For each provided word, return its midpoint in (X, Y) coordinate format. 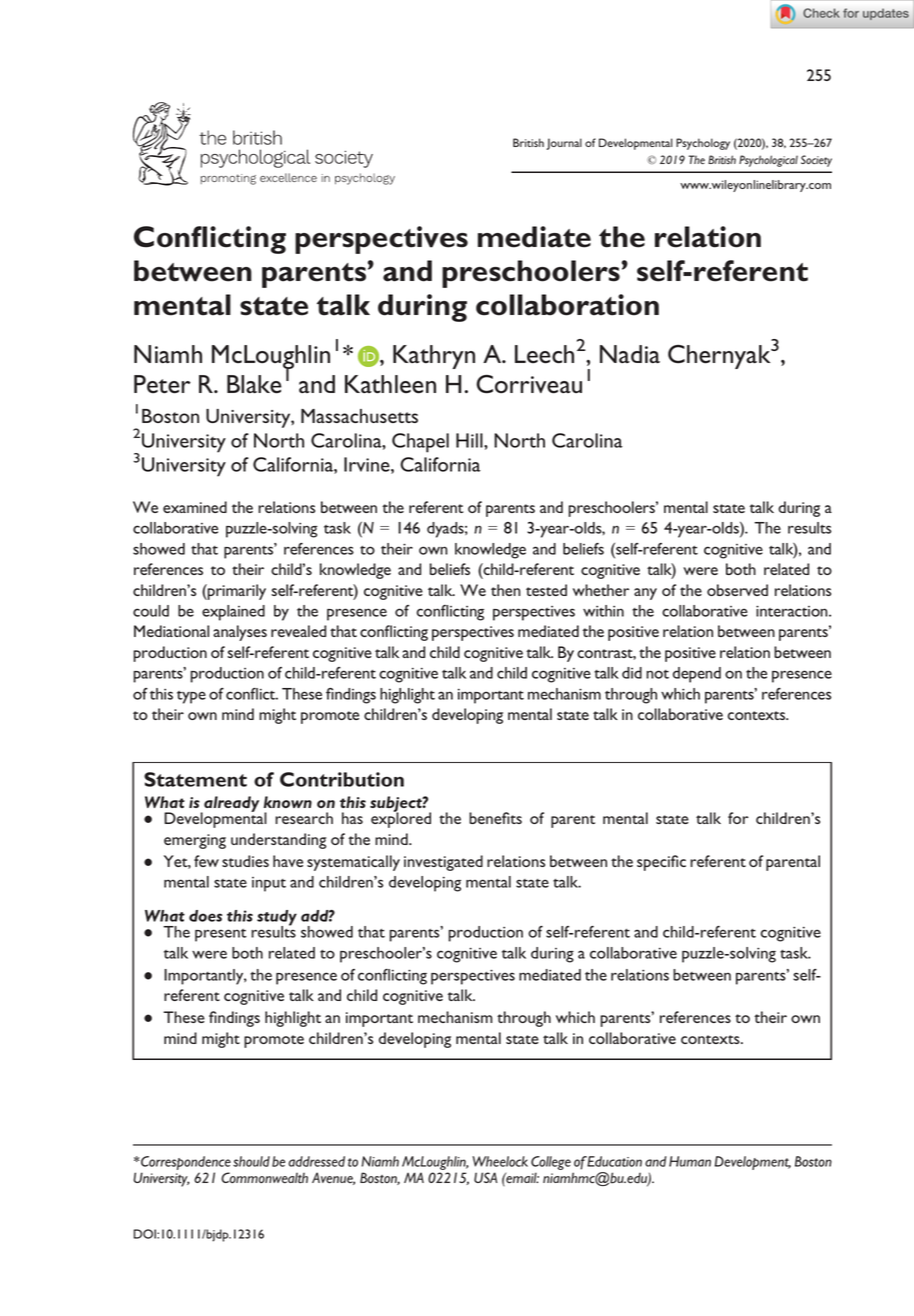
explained (233, 613)
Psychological (768, 161)
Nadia (630, 354)
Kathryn (434, 357)
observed (737, 590)
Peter (162, 384)
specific (661, 863)
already (230, 805)
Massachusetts (359, 416)
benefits (495, 818)
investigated (443, 863)
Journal (564, 144)
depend (697, 675)
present (221, 935)
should (251, 1161)
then (505, 590)
